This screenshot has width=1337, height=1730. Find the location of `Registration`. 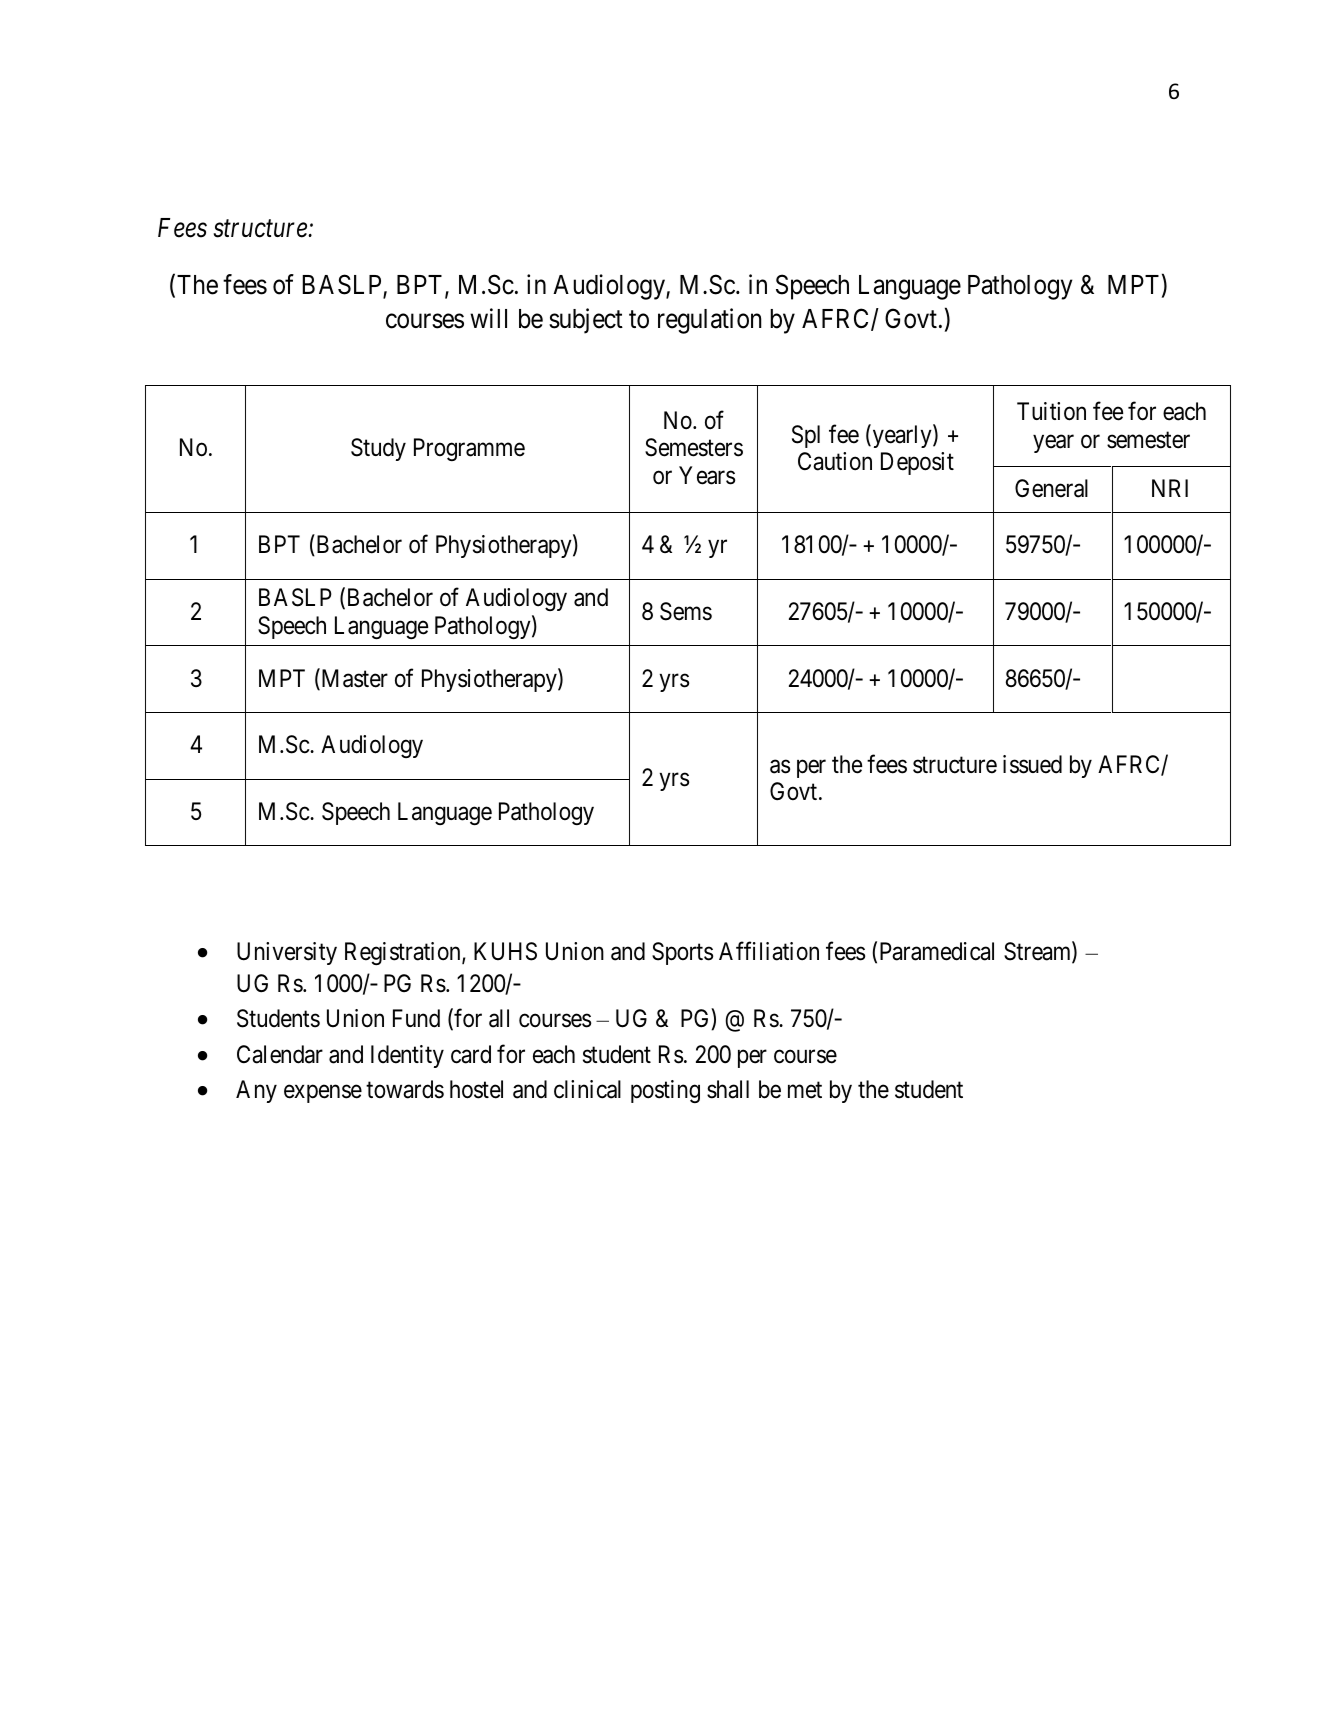

Registration is located at coordinates (404, 953).
